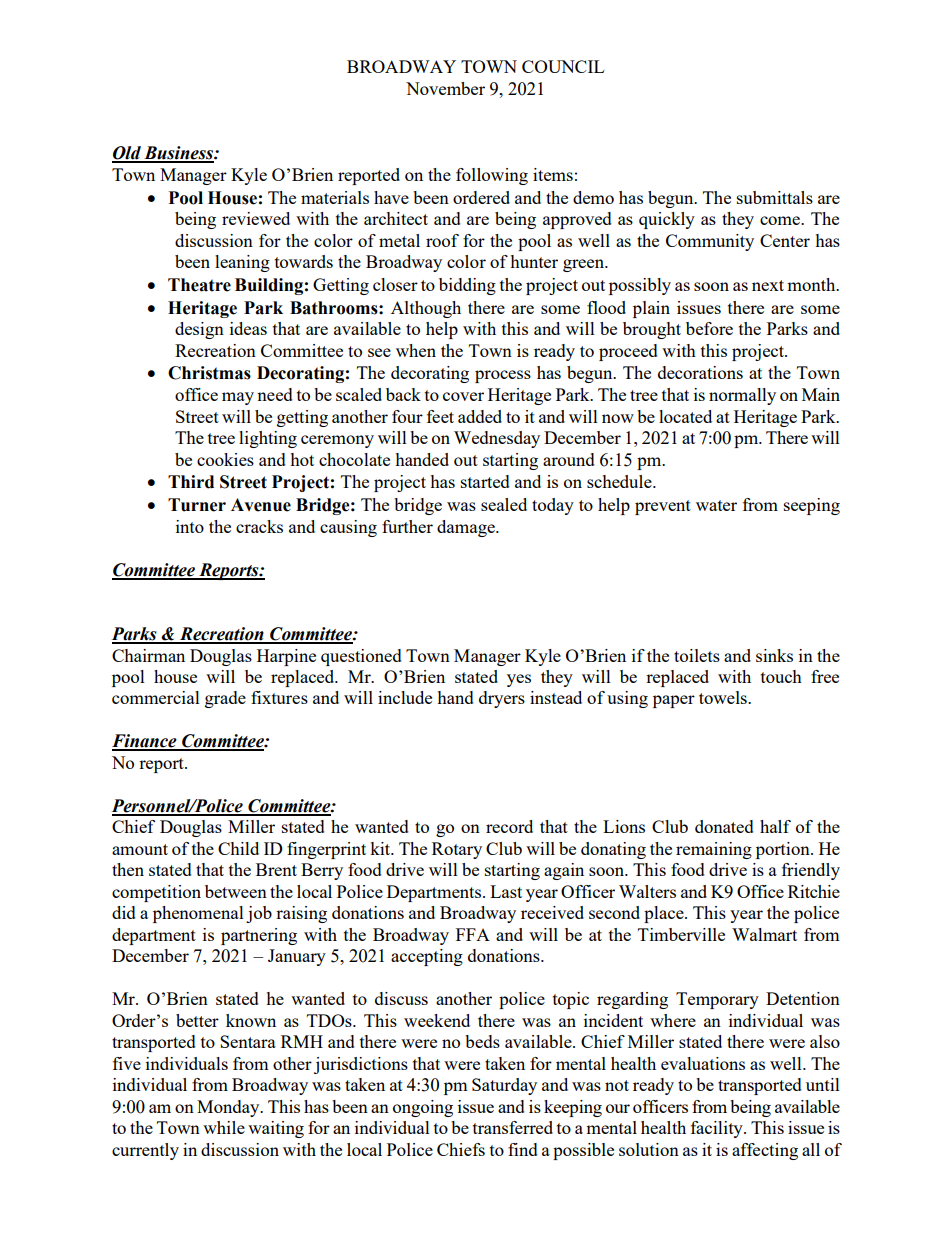  Describe the element at coordinates (742, 396) in the page. I see `normally` at that location.
